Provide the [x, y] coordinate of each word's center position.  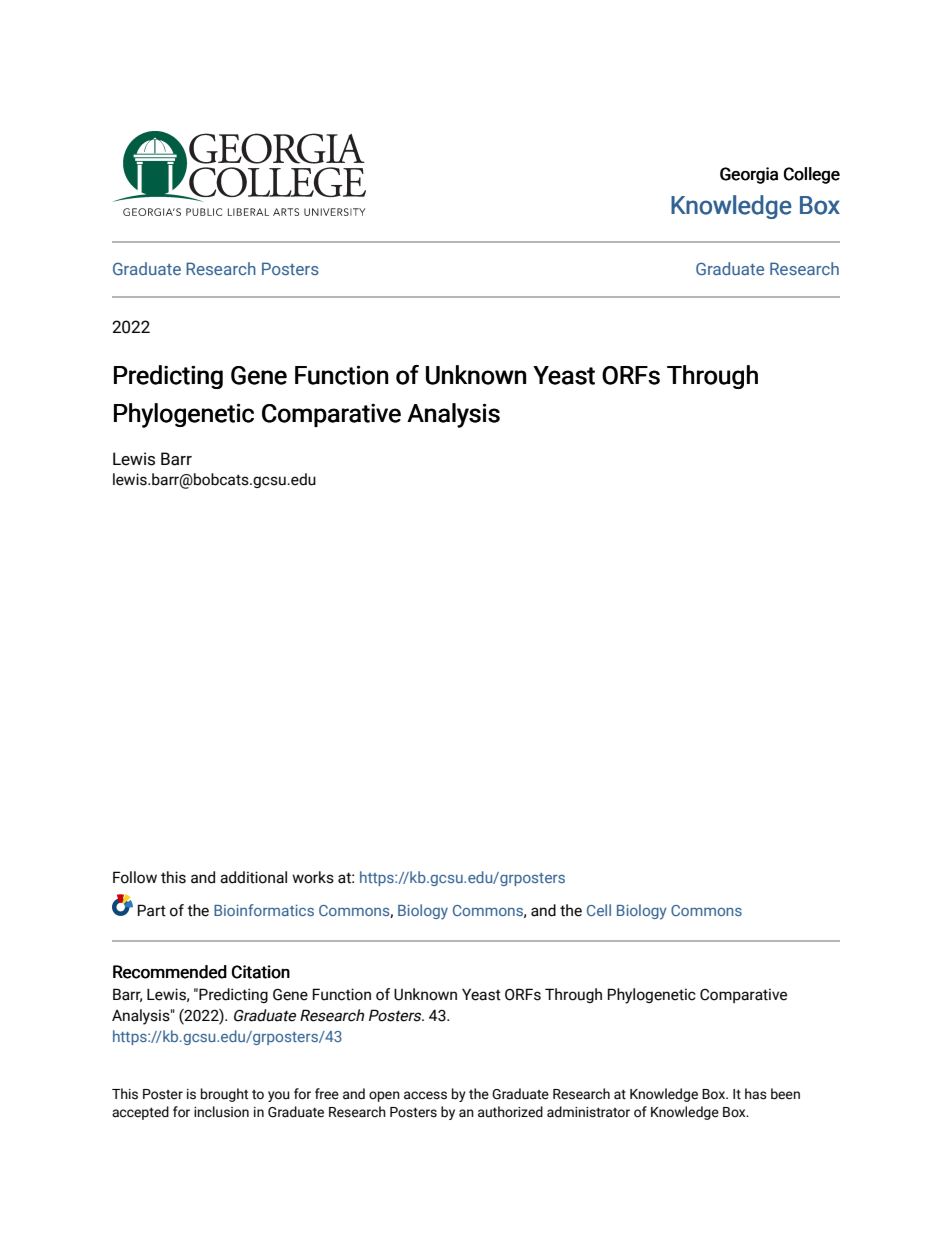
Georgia [749, 175]
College [812, 175]
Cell [599, 910]
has [756, 1094]
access [425, 1095]
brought [224, 1095]
